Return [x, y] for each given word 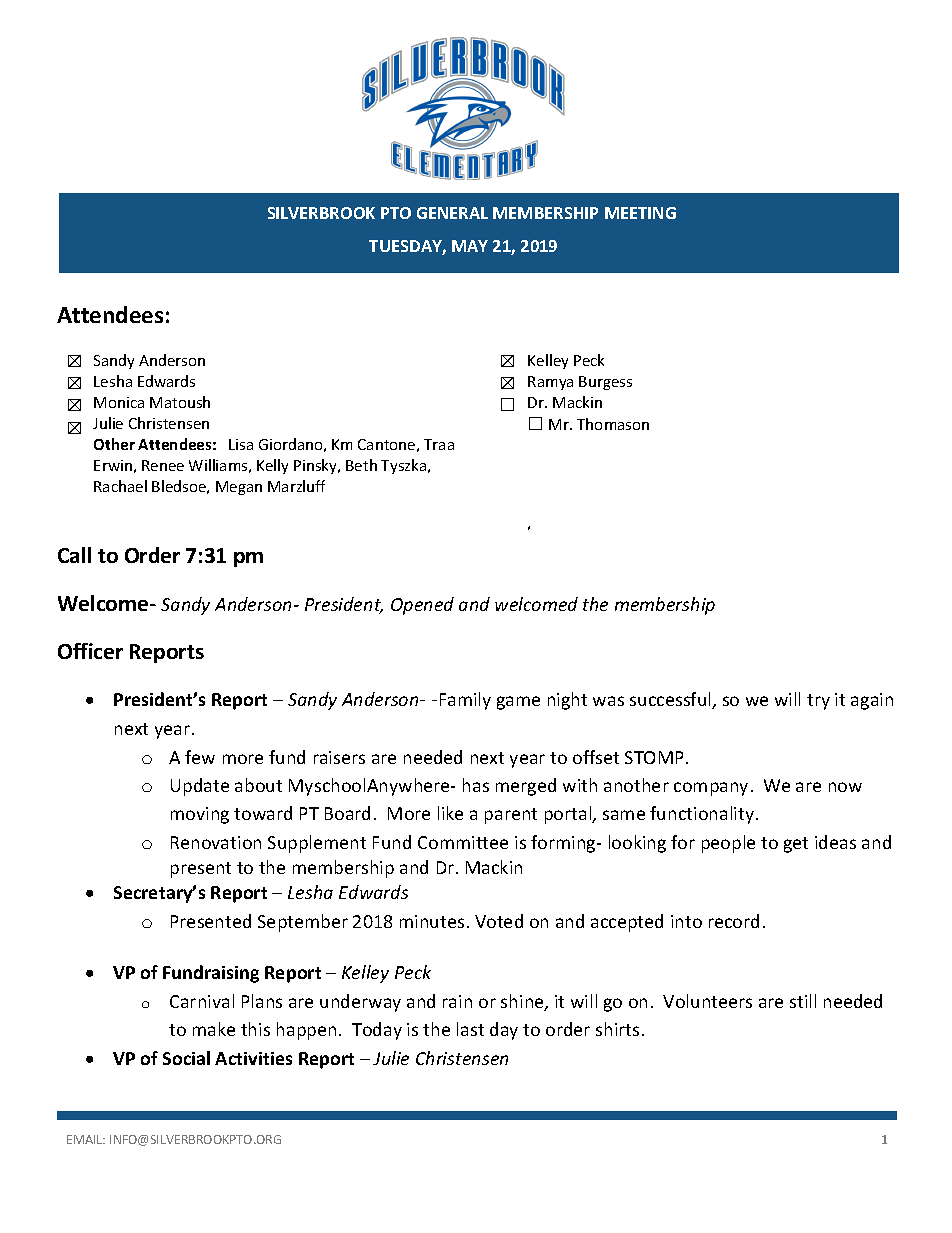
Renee [163, 465]
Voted [499, 921]
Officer [90, 651]
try [818, 702]
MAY [470, 246]
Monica [119, 402]
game [518, 703]
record [734, 921]
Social [186, 1058]
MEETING [640, 213]
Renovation [216, 842]
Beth [361, 465]
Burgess [605, 383]
